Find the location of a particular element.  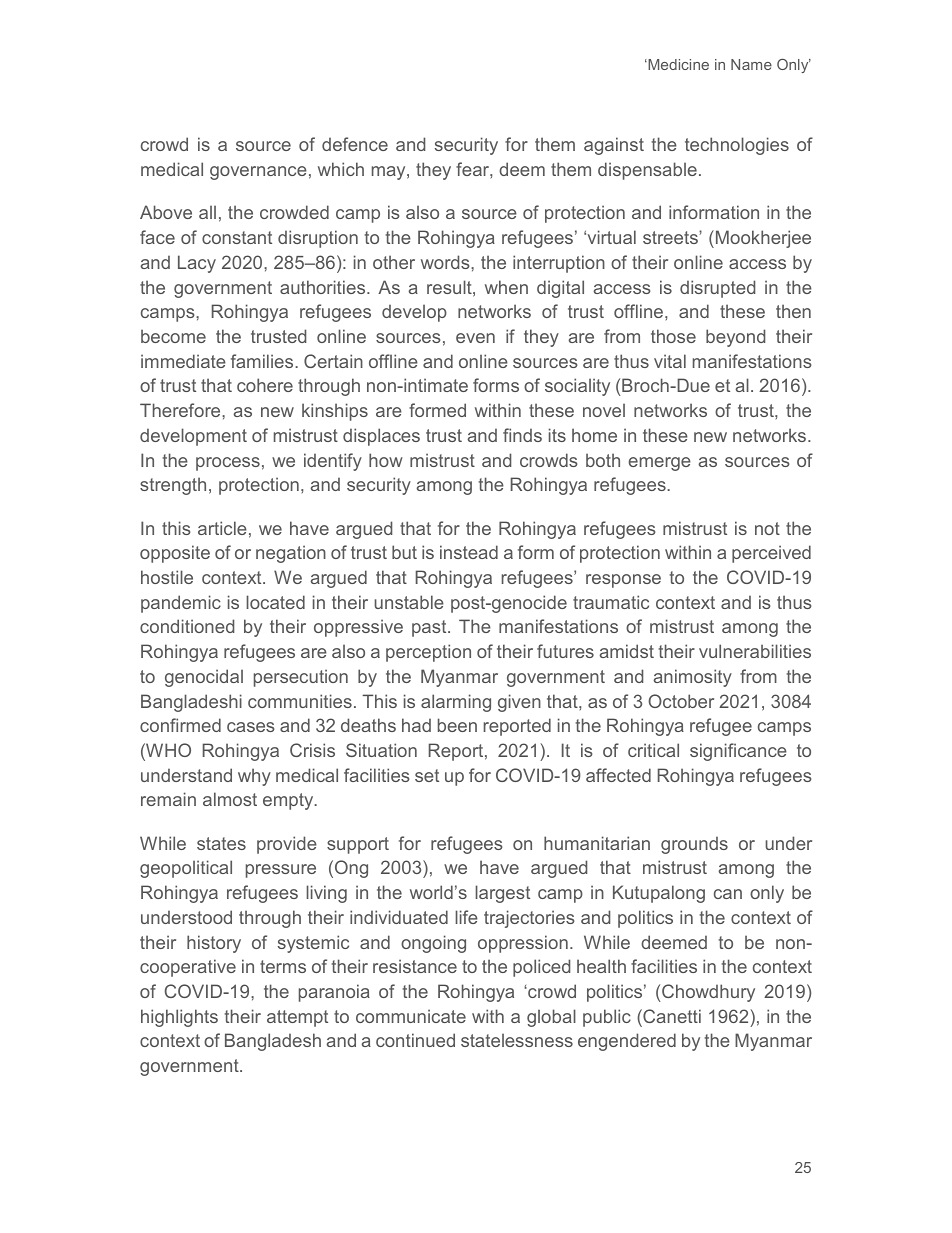

vital is located at coordinates (670, 361).
